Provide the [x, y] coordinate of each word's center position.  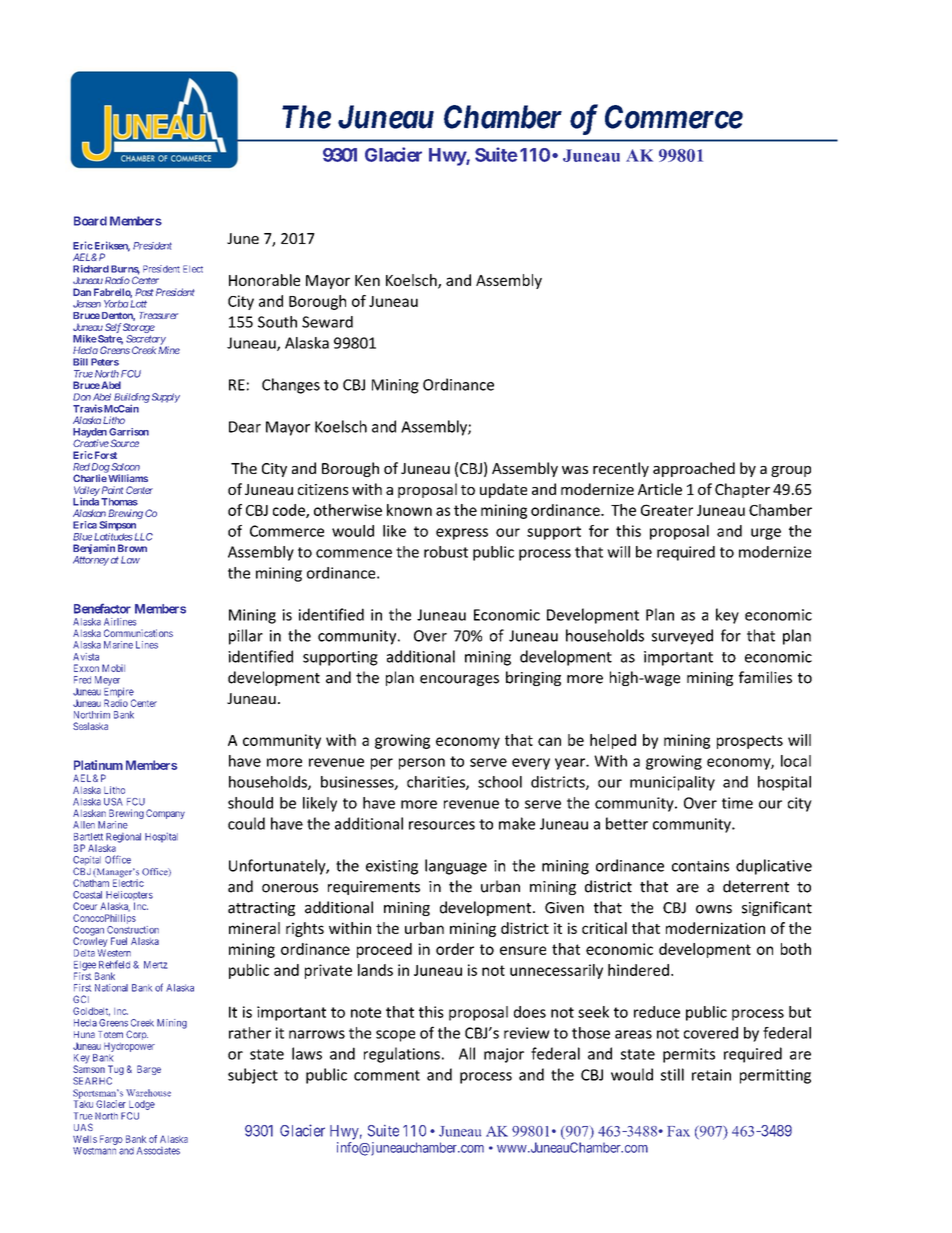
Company [165, 814]
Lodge [142, 1105]
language [456, 867]
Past [144, 292]
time [737, 803]
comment [387, 1075]
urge [766, 534]
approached [694, 469]
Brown [132, 548]
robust [446, 552]
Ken [367, 280]
